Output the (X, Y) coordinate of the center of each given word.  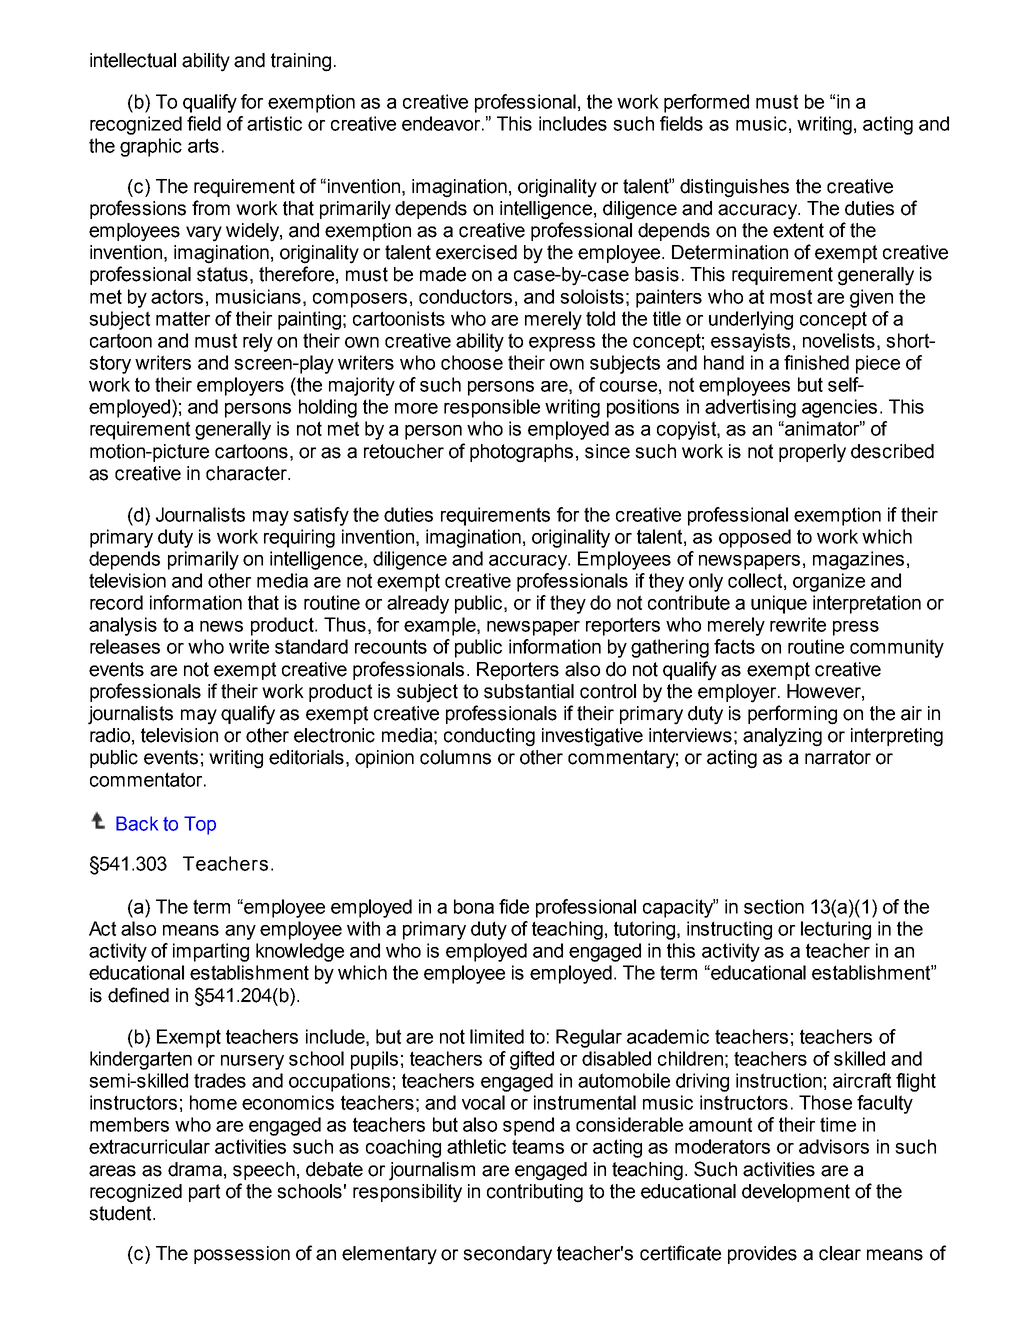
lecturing (836, 930)
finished (816, 362)
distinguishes (734, 188)
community (897, 648)
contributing (535, 1193)
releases (125, 646)
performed (706, 103)
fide (514, 906)
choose (472, 362)
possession (242, 1255)
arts (203, 145)
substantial (529, 691)
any (240, 932)
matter (183, 318)
